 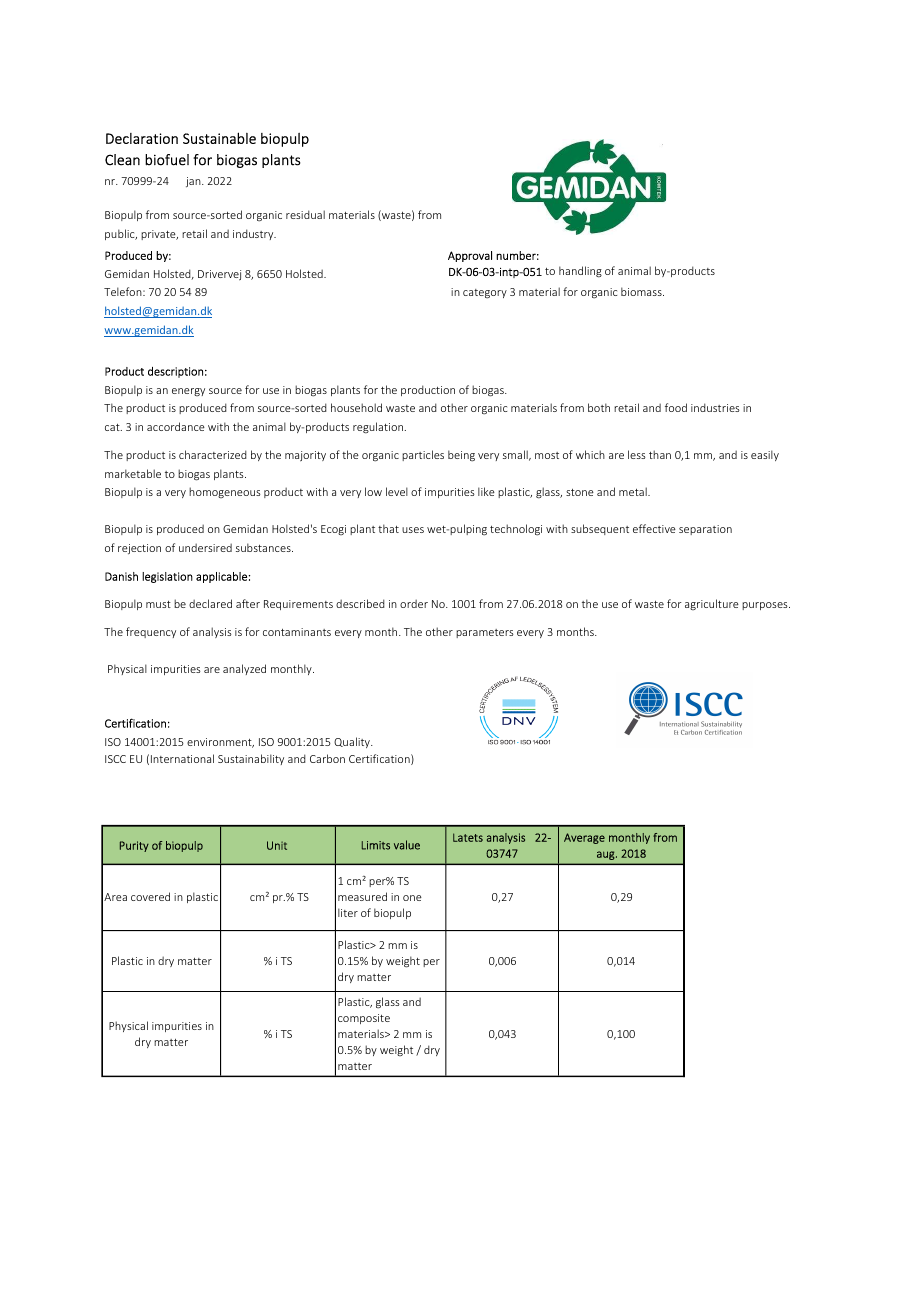 What do you see at coordinates (470, 256) in the screenshot?
I see `Approval` at bounding box center [470, 256].
